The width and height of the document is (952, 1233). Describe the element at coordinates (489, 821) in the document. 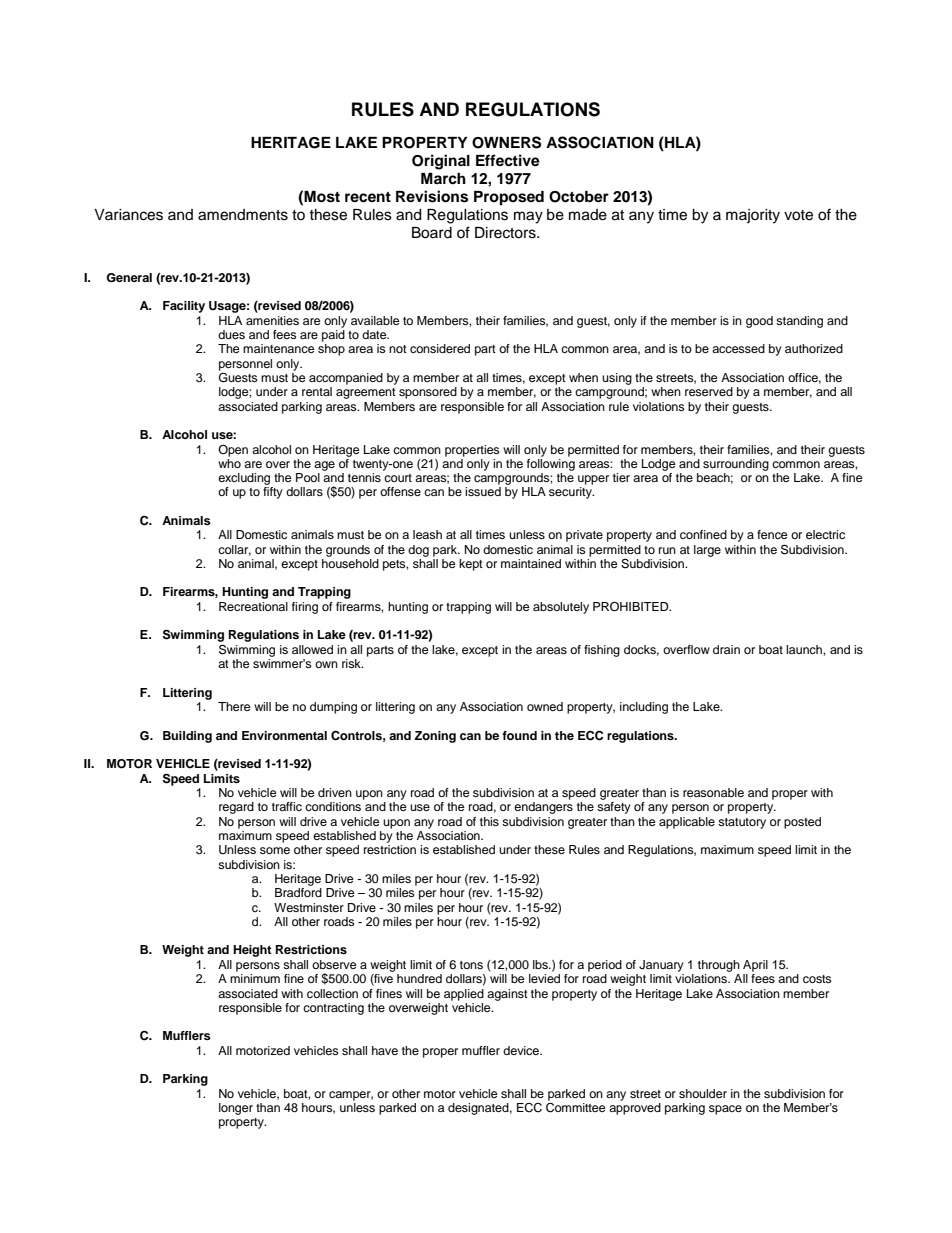

I see `this` at that location.
